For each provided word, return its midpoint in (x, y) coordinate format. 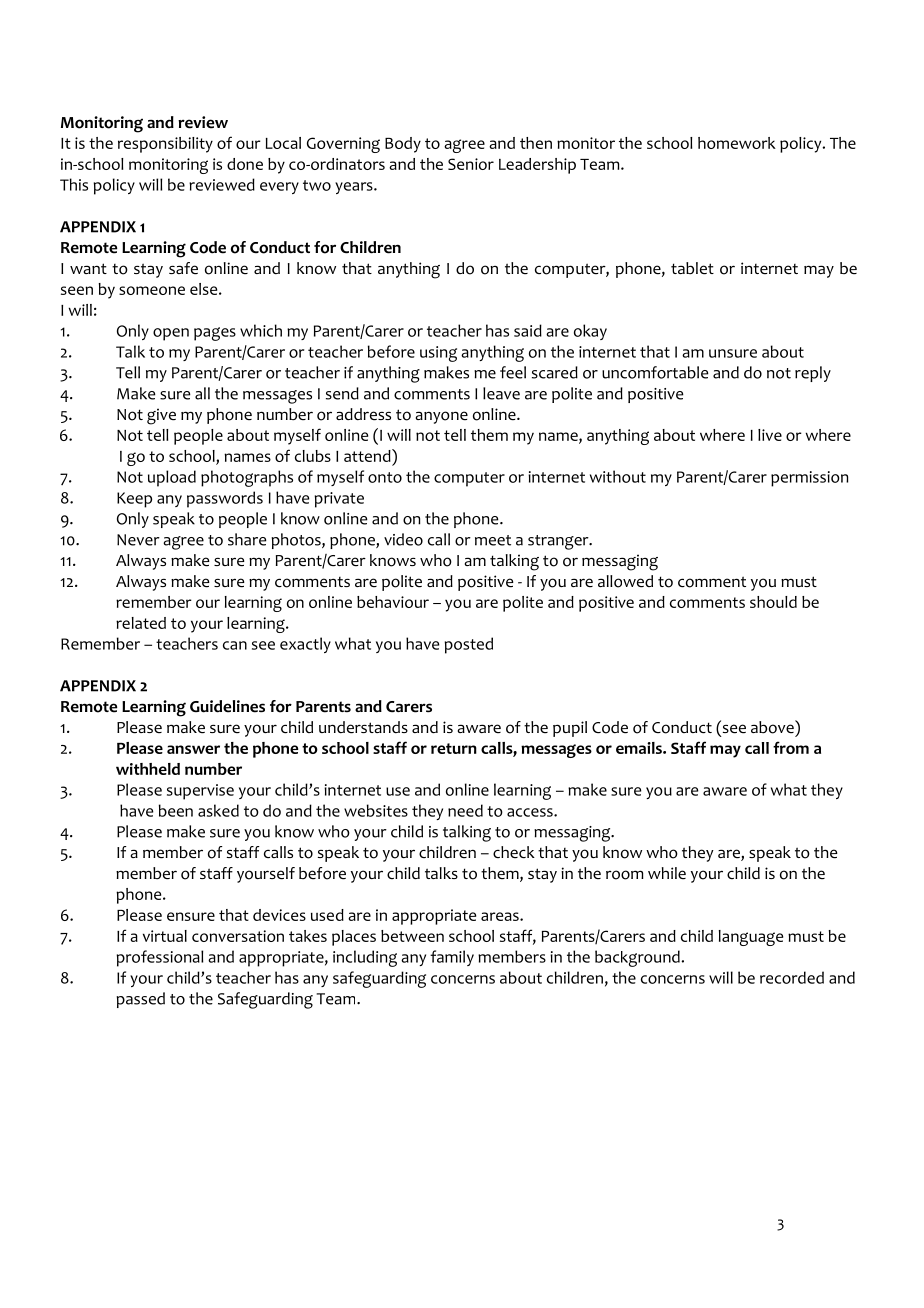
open (171, 334)
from (791, 747)
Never (138, 540)
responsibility (165, 145)
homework (737, 143)
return (454, 748)
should (773, 602)
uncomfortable (655, 372)
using (438, 354)
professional (160, 958)
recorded (792, 977)
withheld (148, 769)
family (452, 958)
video (403, 539)
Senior (471, 164)
